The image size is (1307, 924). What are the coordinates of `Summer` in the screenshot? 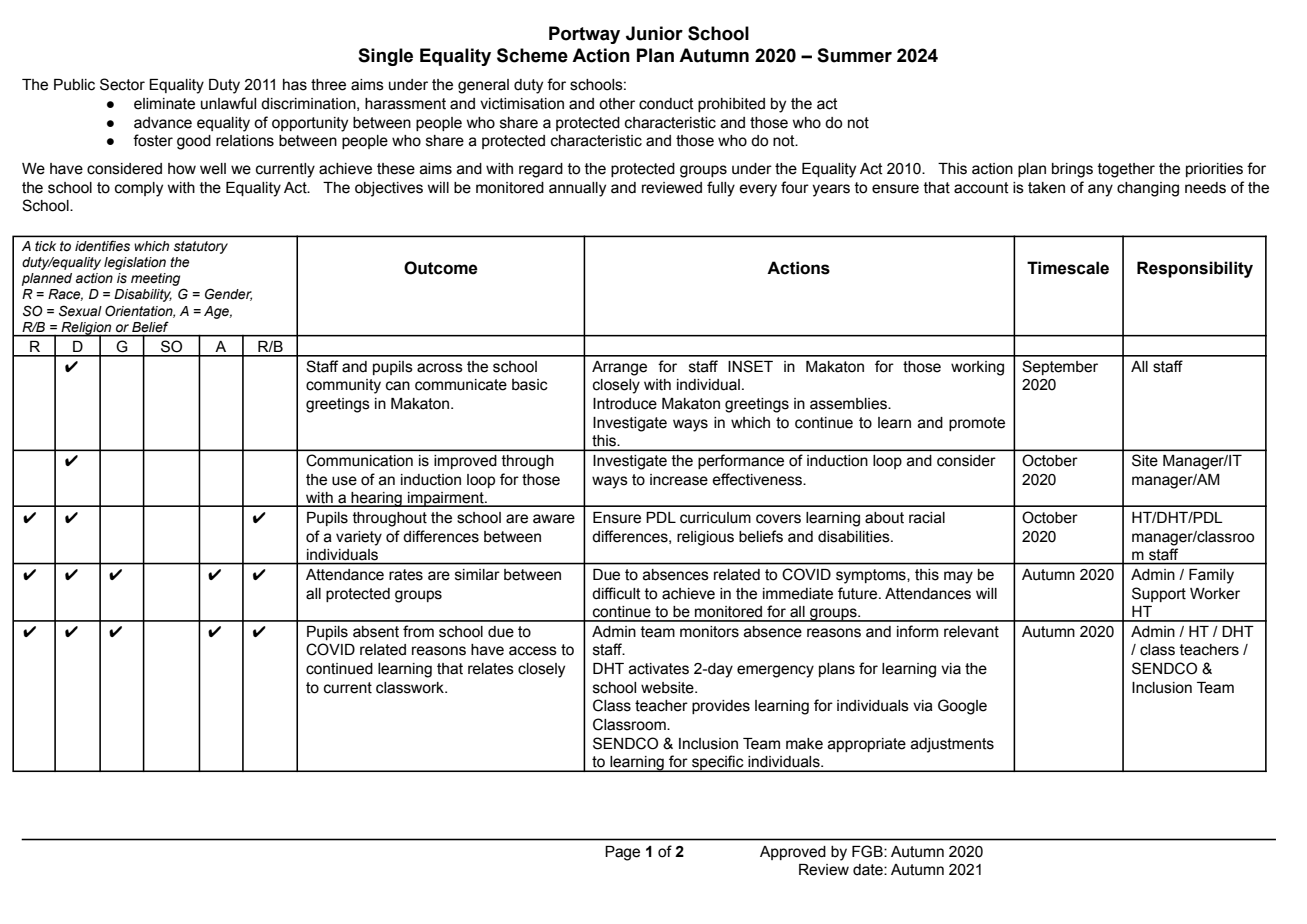 It's located at (854, 55).
